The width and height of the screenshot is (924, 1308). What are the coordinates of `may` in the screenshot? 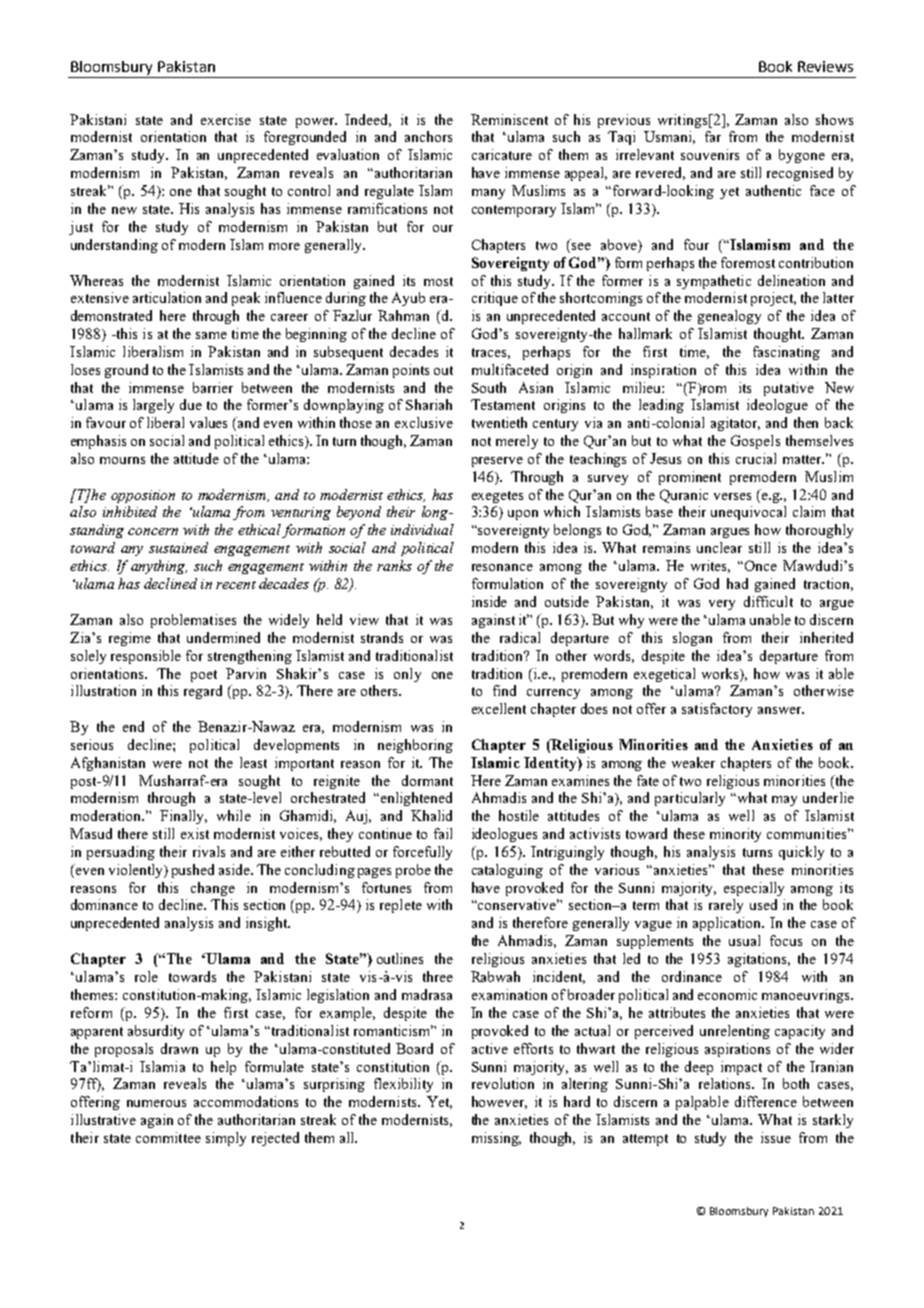 It's located at (784, 801).
